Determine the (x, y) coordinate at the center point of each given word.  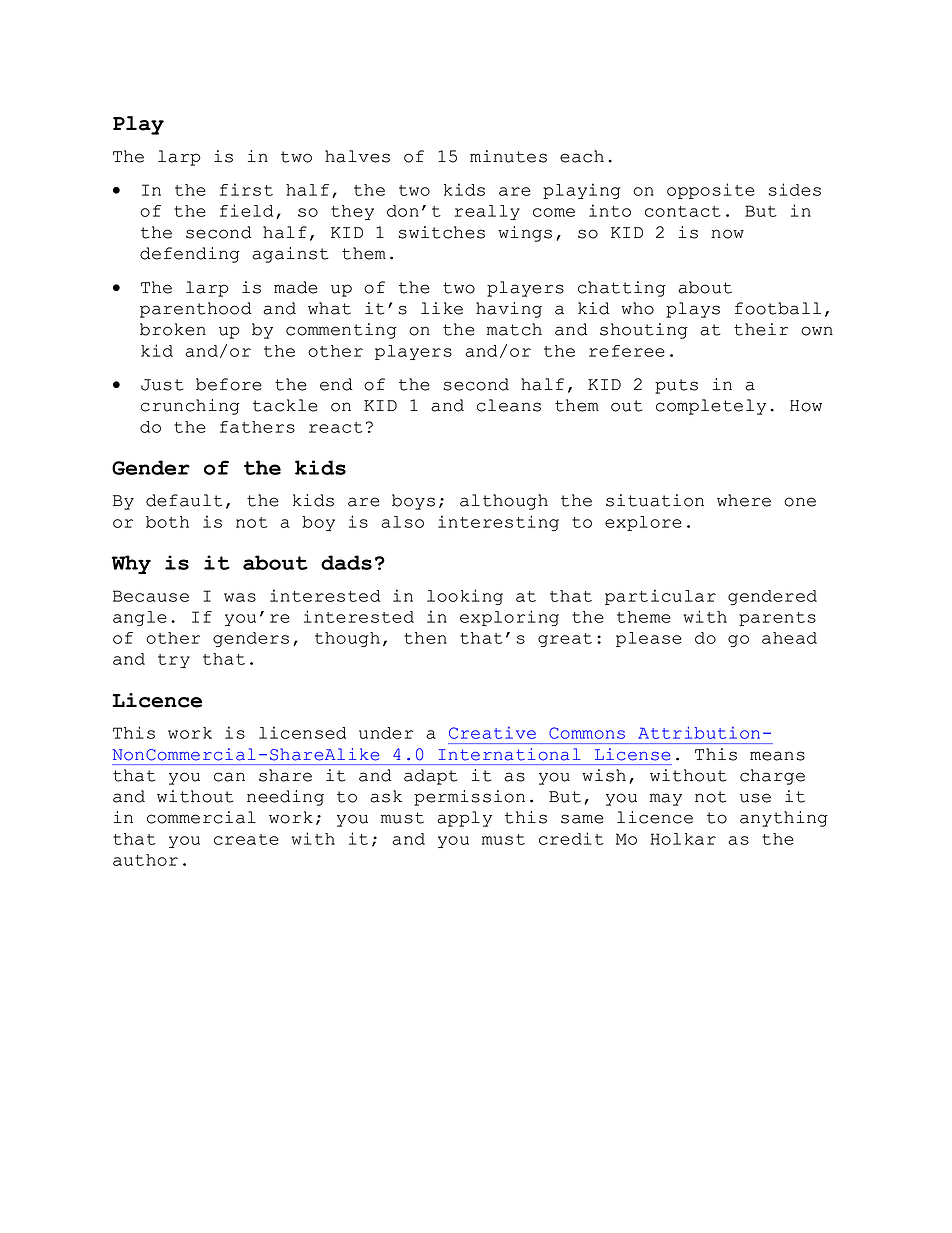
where (744, 500)
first (246, 189)
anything (784, 819)
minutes (508, 156)
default (184, 500)
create (246, 839)
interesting (498, 523)
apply (464, 819)
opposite (711, 191)
